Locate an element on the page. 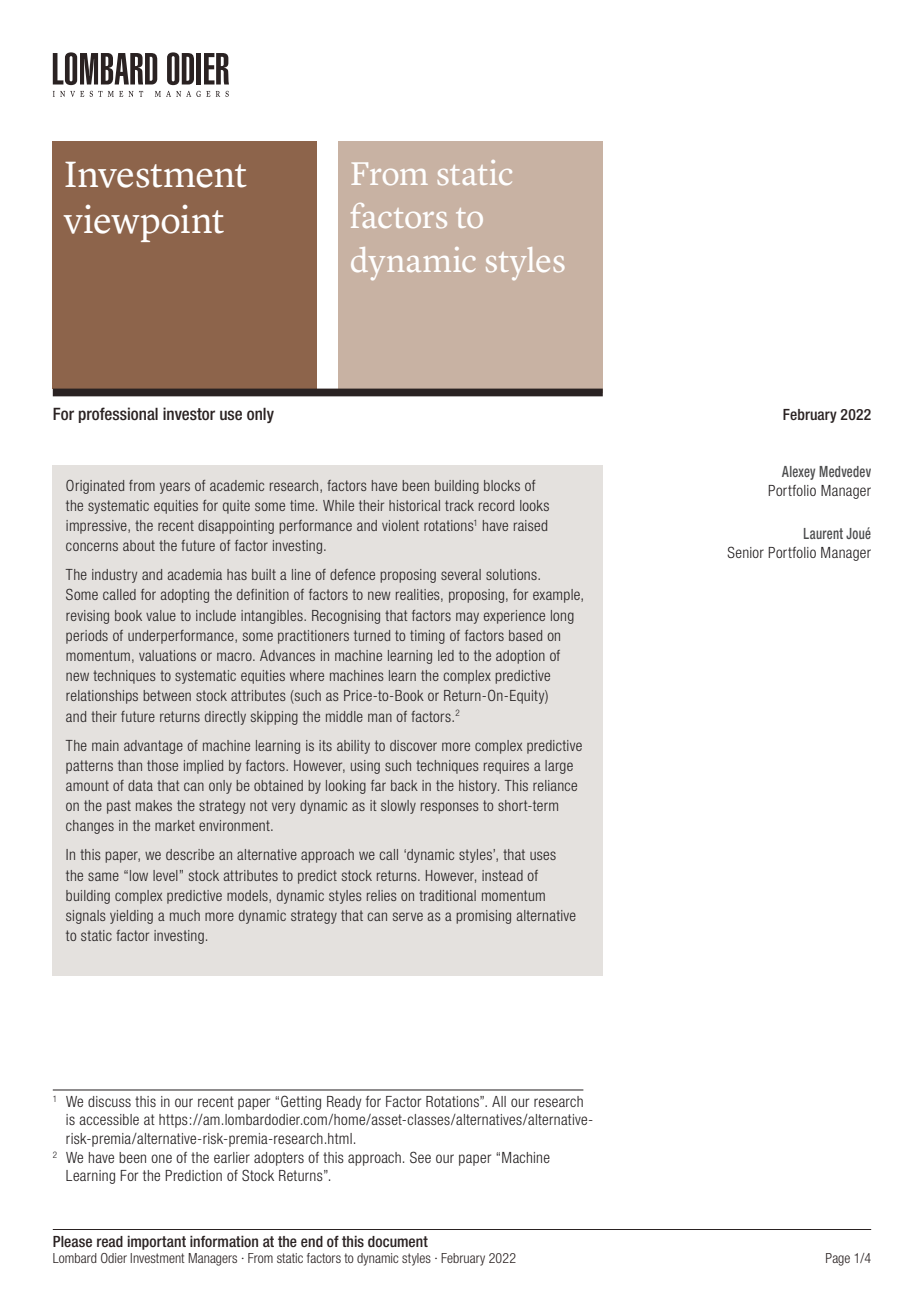 This document has width=924, height=1308. promising is located at coordinates (483, 917).
